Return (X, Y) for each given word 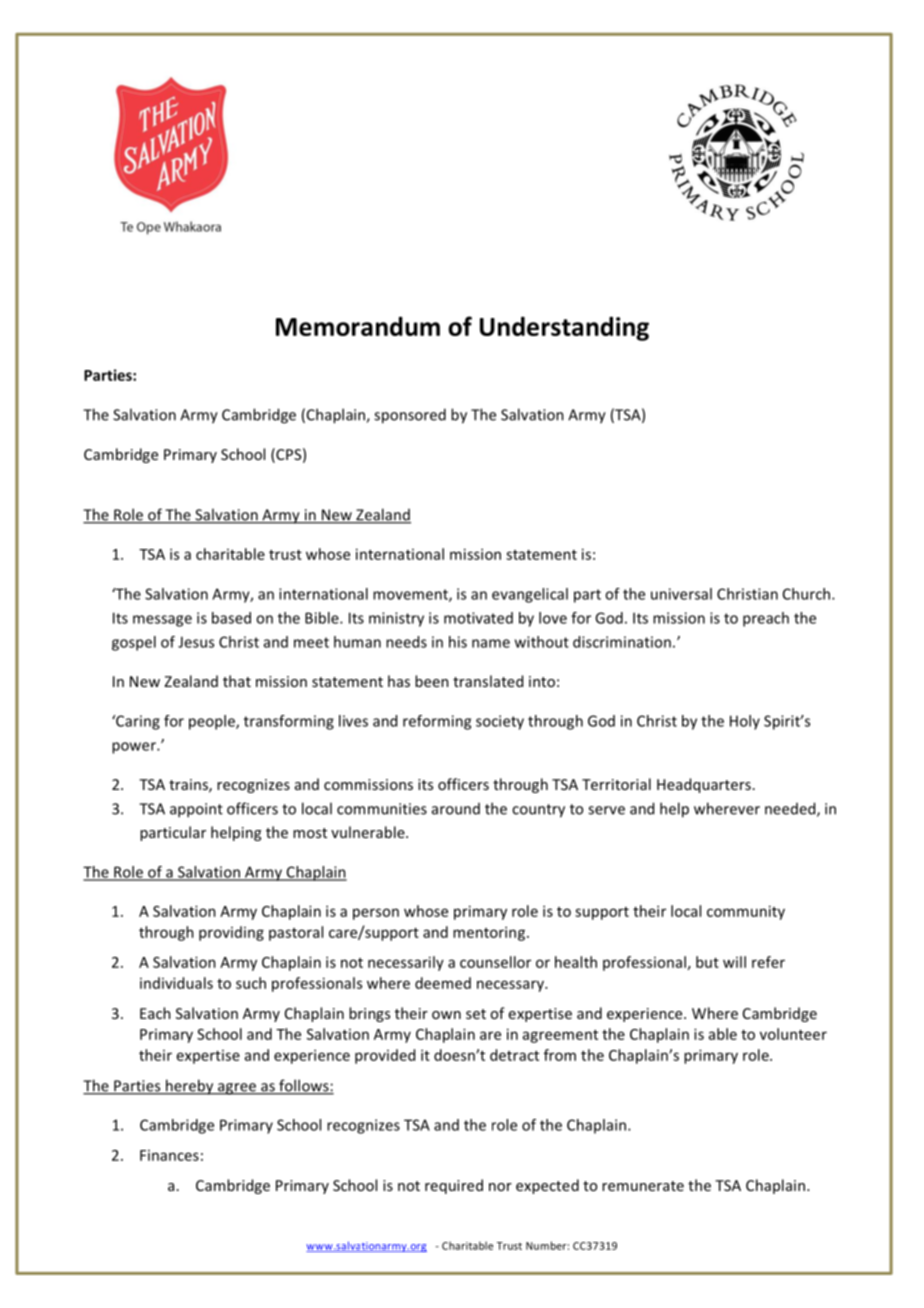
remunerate (643, 1186)
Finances (169, 1155)
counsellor (495, 962)
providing (231, 933)
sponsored (410, 416)
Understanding (564, 328)
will (734, 962)
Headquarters (704, 785)
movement (411, 595)
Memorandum (358, 326)
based (231, 618)
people (213, 722)
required (454, 1186)
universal (681, 594)
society (500, 722)
